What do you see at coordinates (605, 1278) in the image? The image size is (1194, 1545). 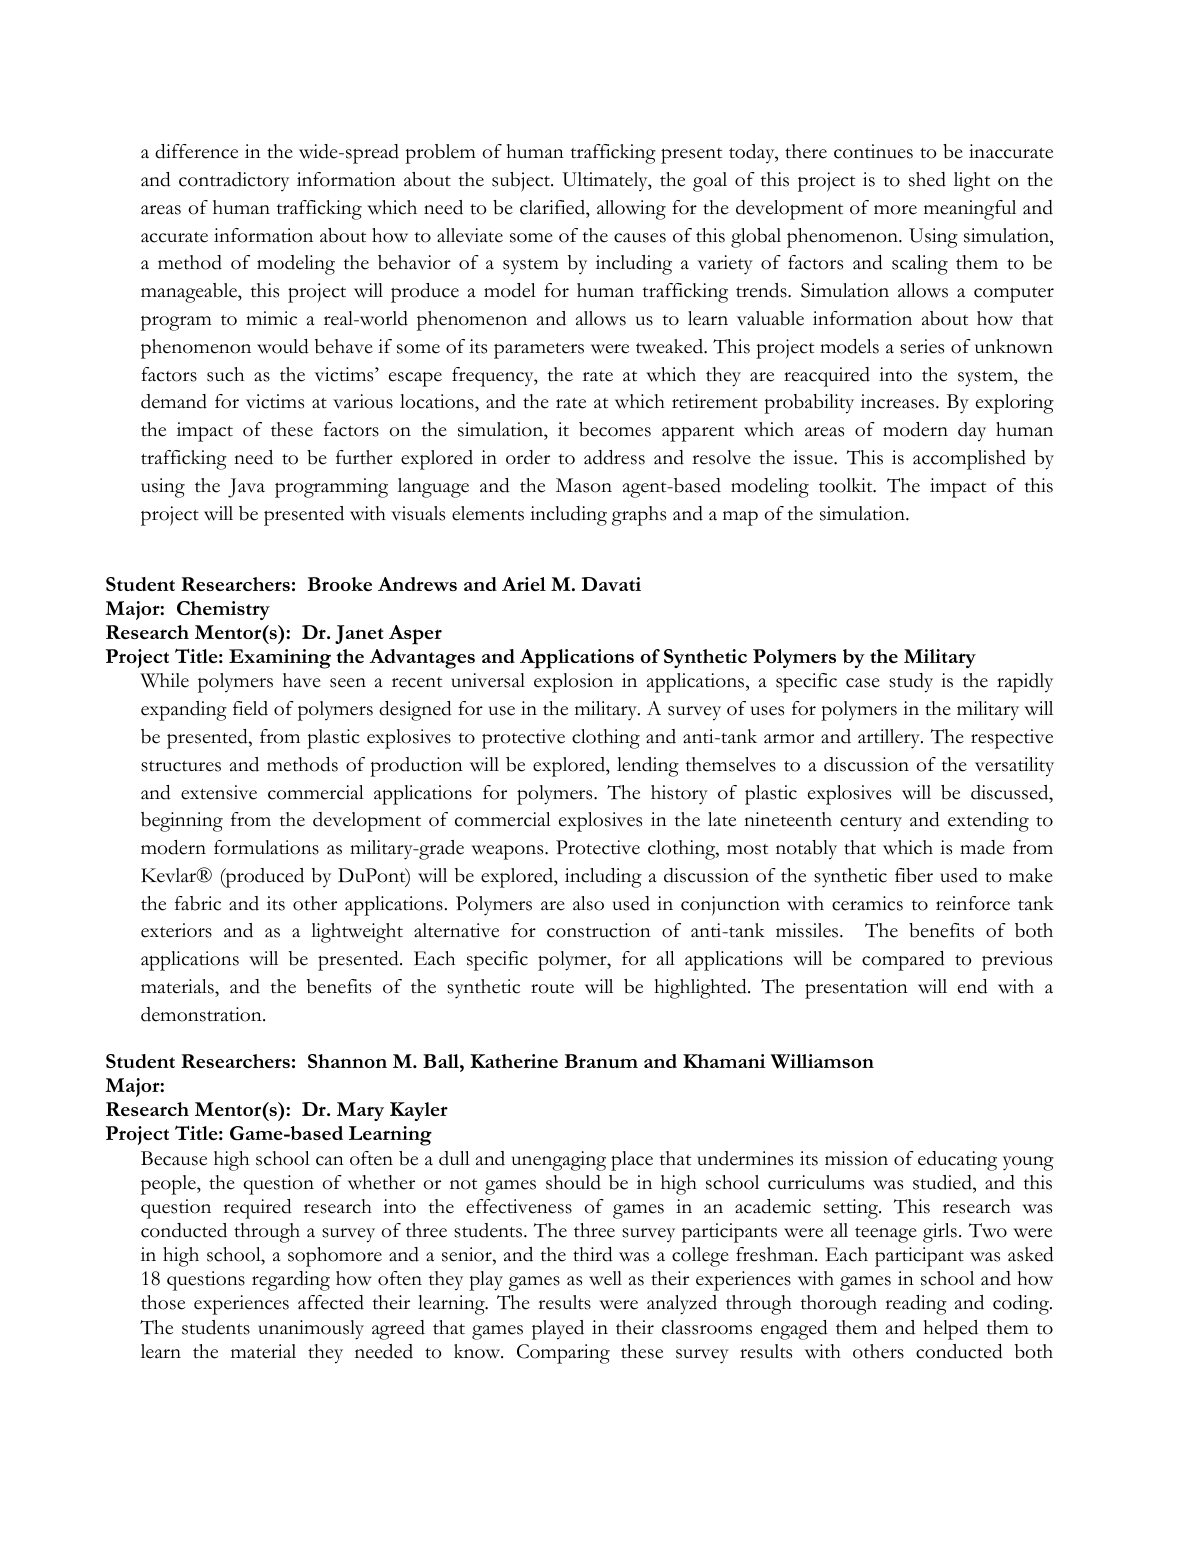 I see `well` at bounding box center [605, 1278].
